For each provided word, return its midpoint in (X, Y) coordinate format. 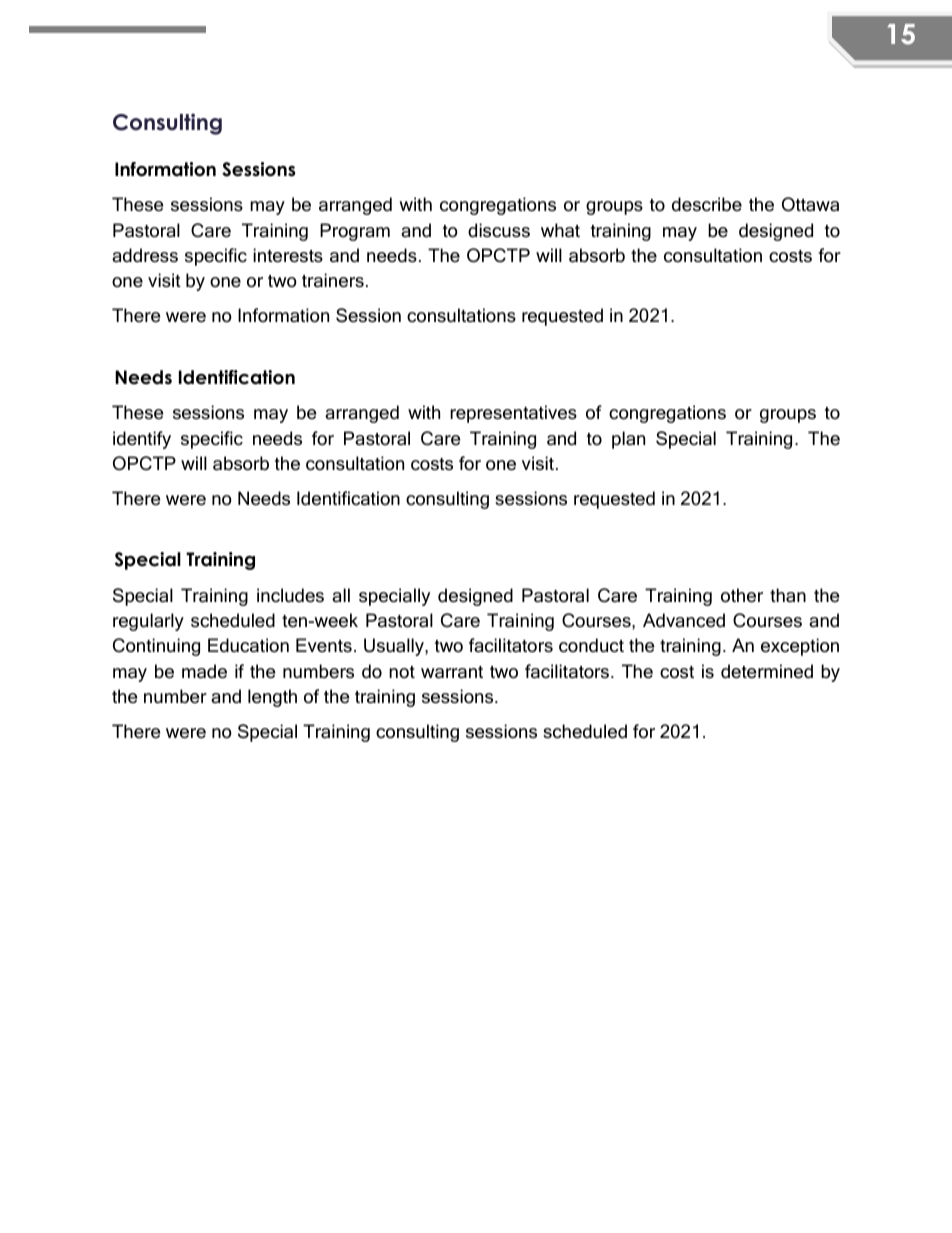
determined (767, 671)
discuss (499, 230)
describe (707, 204)
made (204, 671)
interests (288, 255)
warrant (452, 672)
